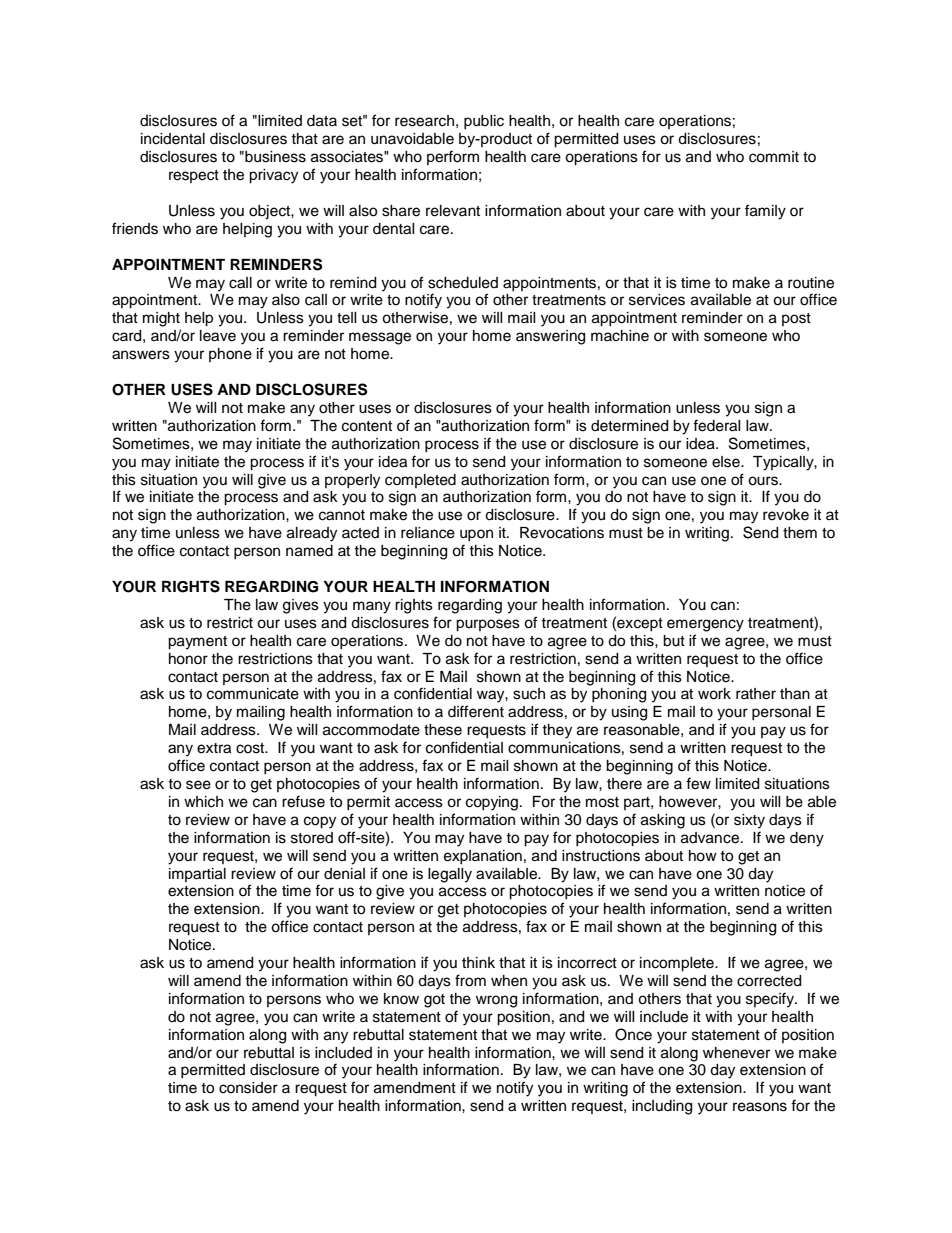 Image resolution: width=952 pixels, height=1233 pixels. I want to click on consider, so click(248, 1088).
